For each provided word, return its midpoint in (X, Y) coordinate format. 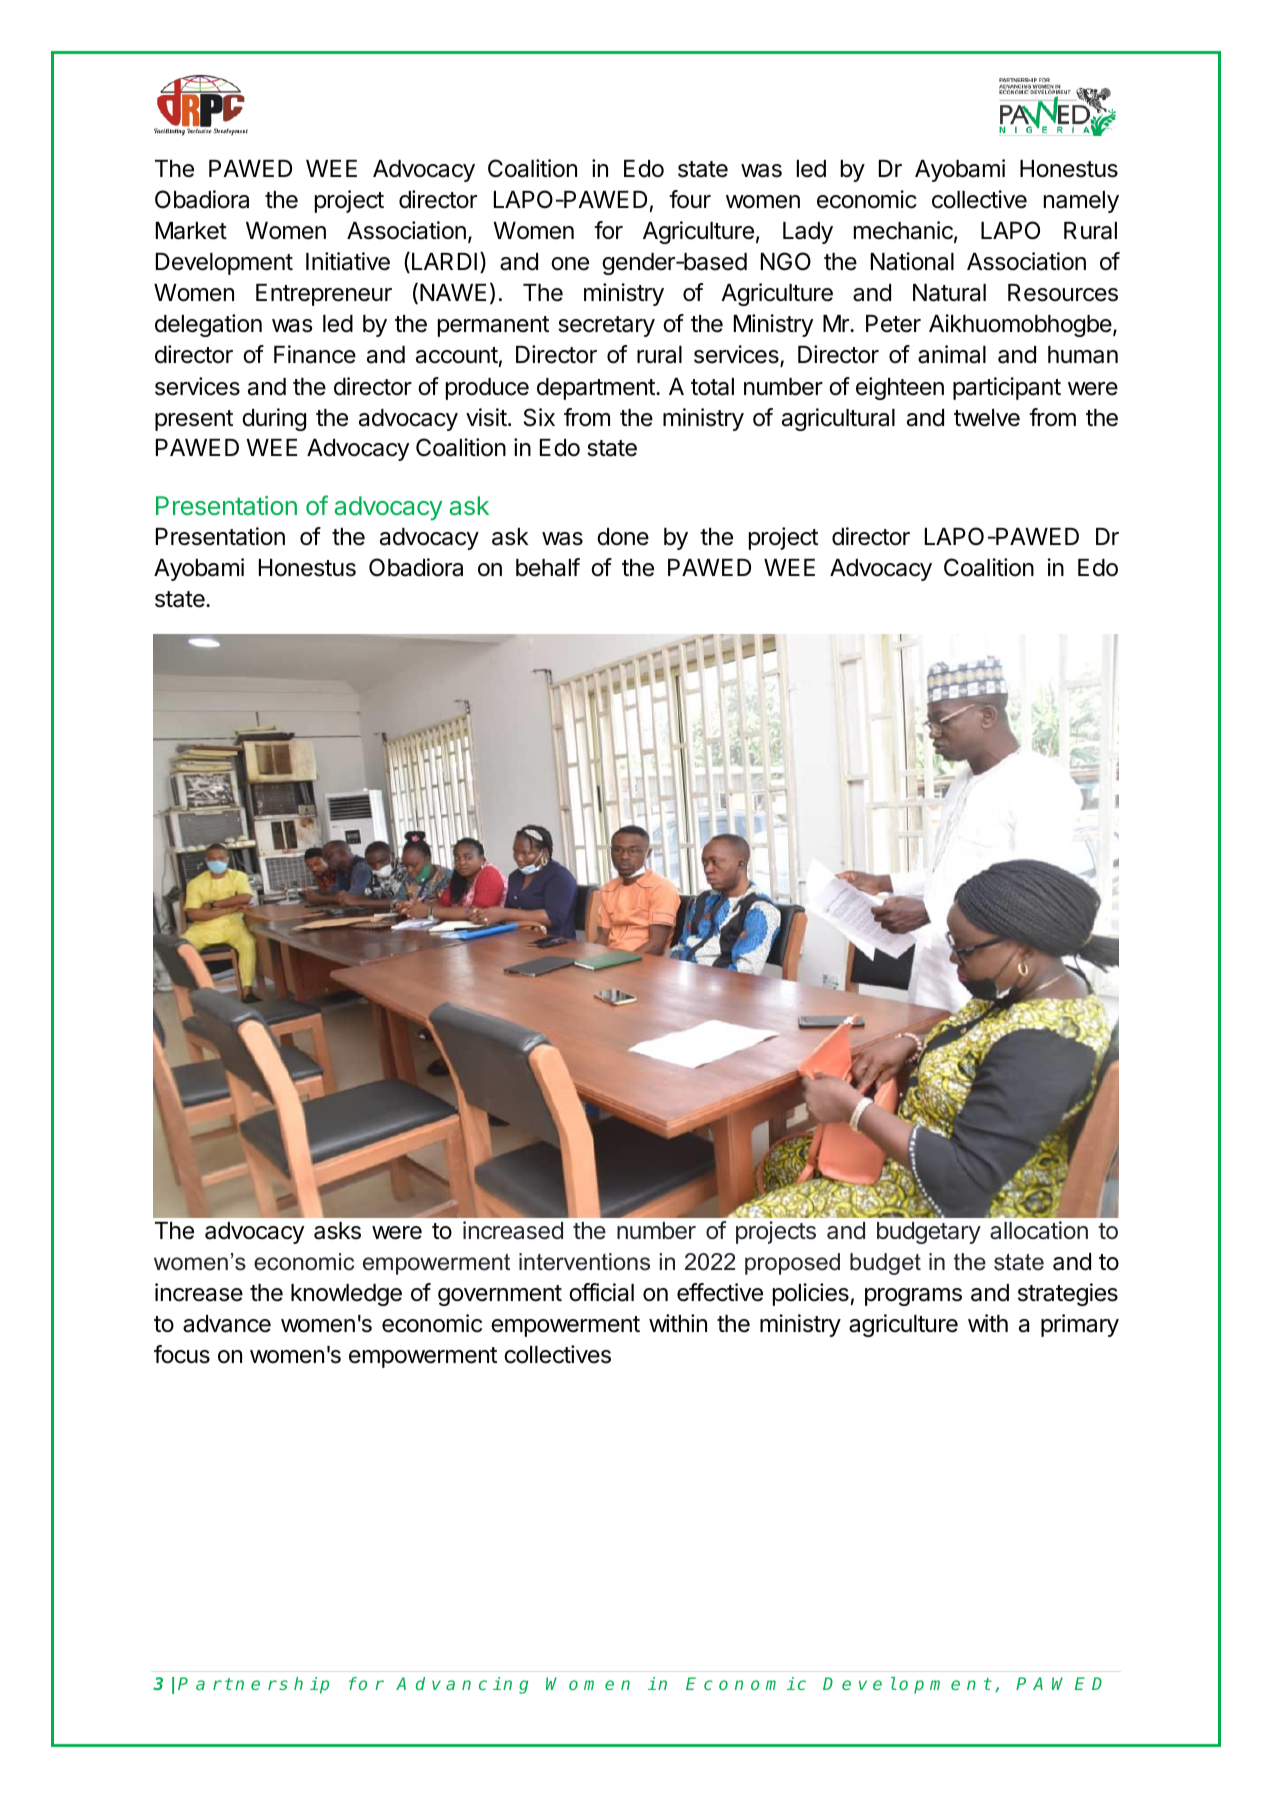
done (623, 537)
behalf (548, 567)
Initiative (348, 261)
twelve (987, 418)
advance (227, 1324)
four (690, 199)
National (912, 261)
